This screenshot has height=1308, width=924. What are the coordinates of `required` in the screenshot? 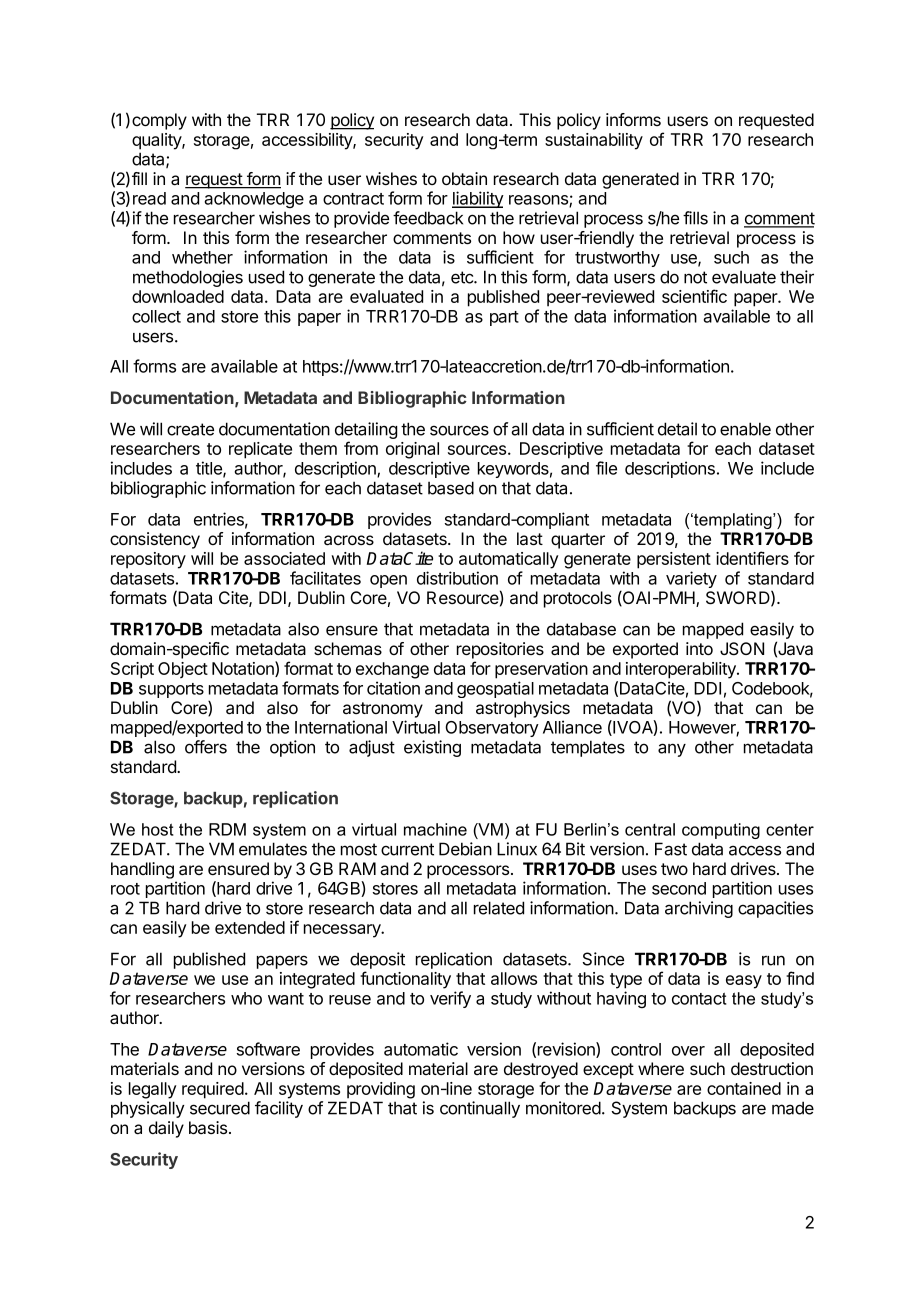 It's located at (214, 1090).
